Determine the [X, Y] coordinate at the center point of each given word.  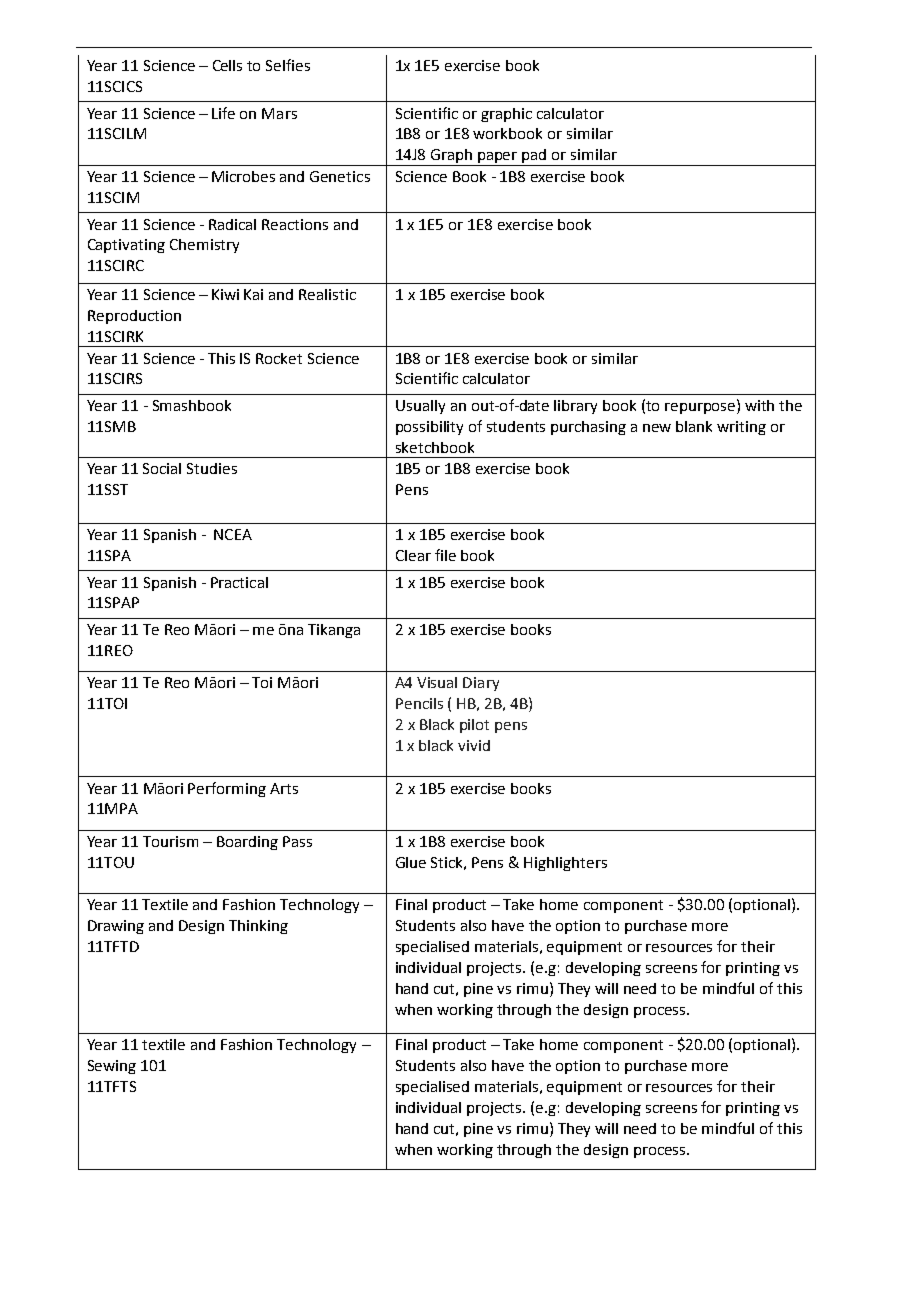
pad [535, 157]
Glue [411, 862]
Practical [239, 582]
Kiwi [225, 294]
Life [223, 113]
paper [498, 159]
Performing [227, 789]
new [657, 428]
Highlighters [565, 864]
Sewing [112, 1067]
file [445, 555]
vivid [474, 745]
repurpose [701, 407]
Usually [420, 407]
